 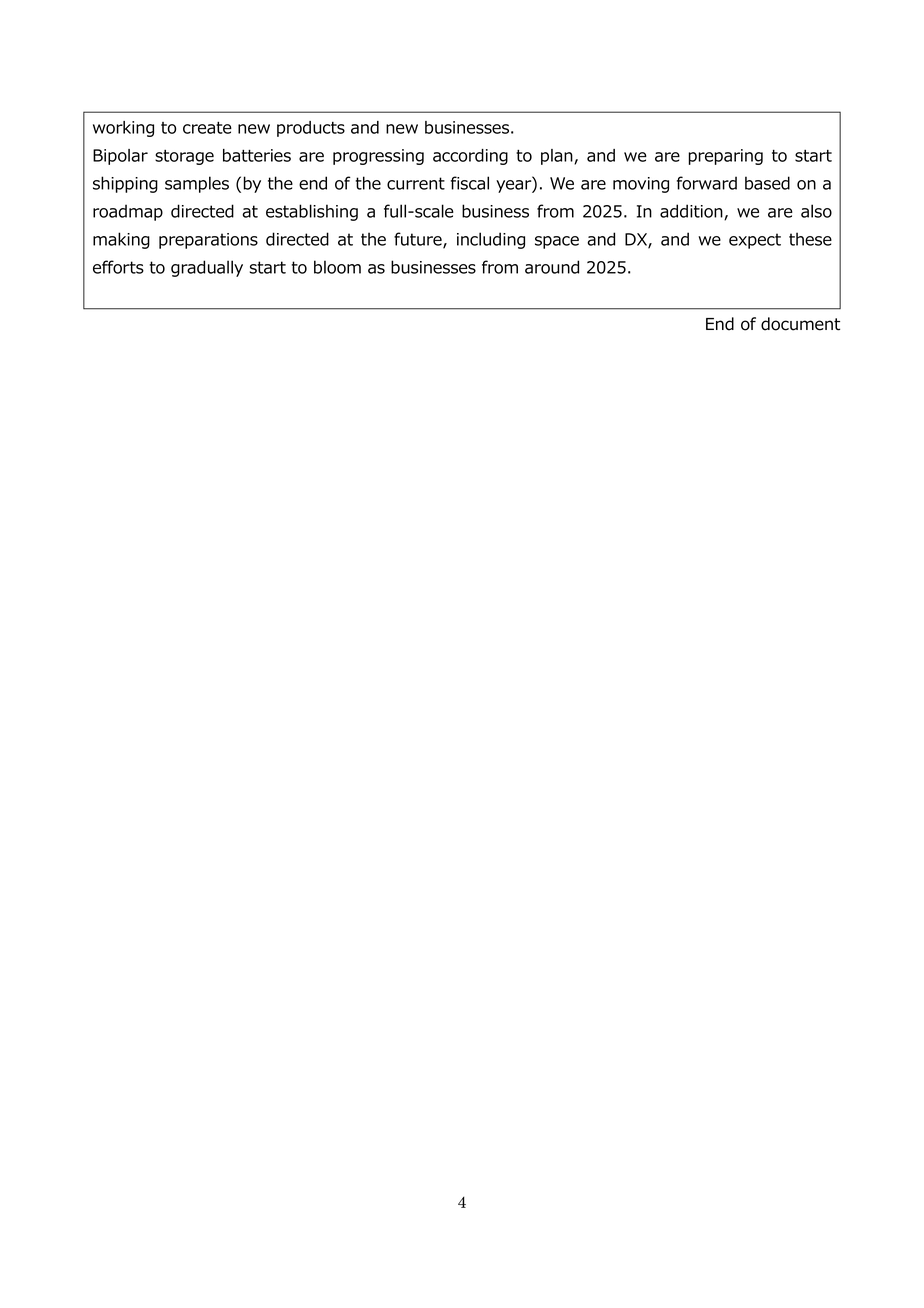 I want to click on create, so click(x=207, y=127).
